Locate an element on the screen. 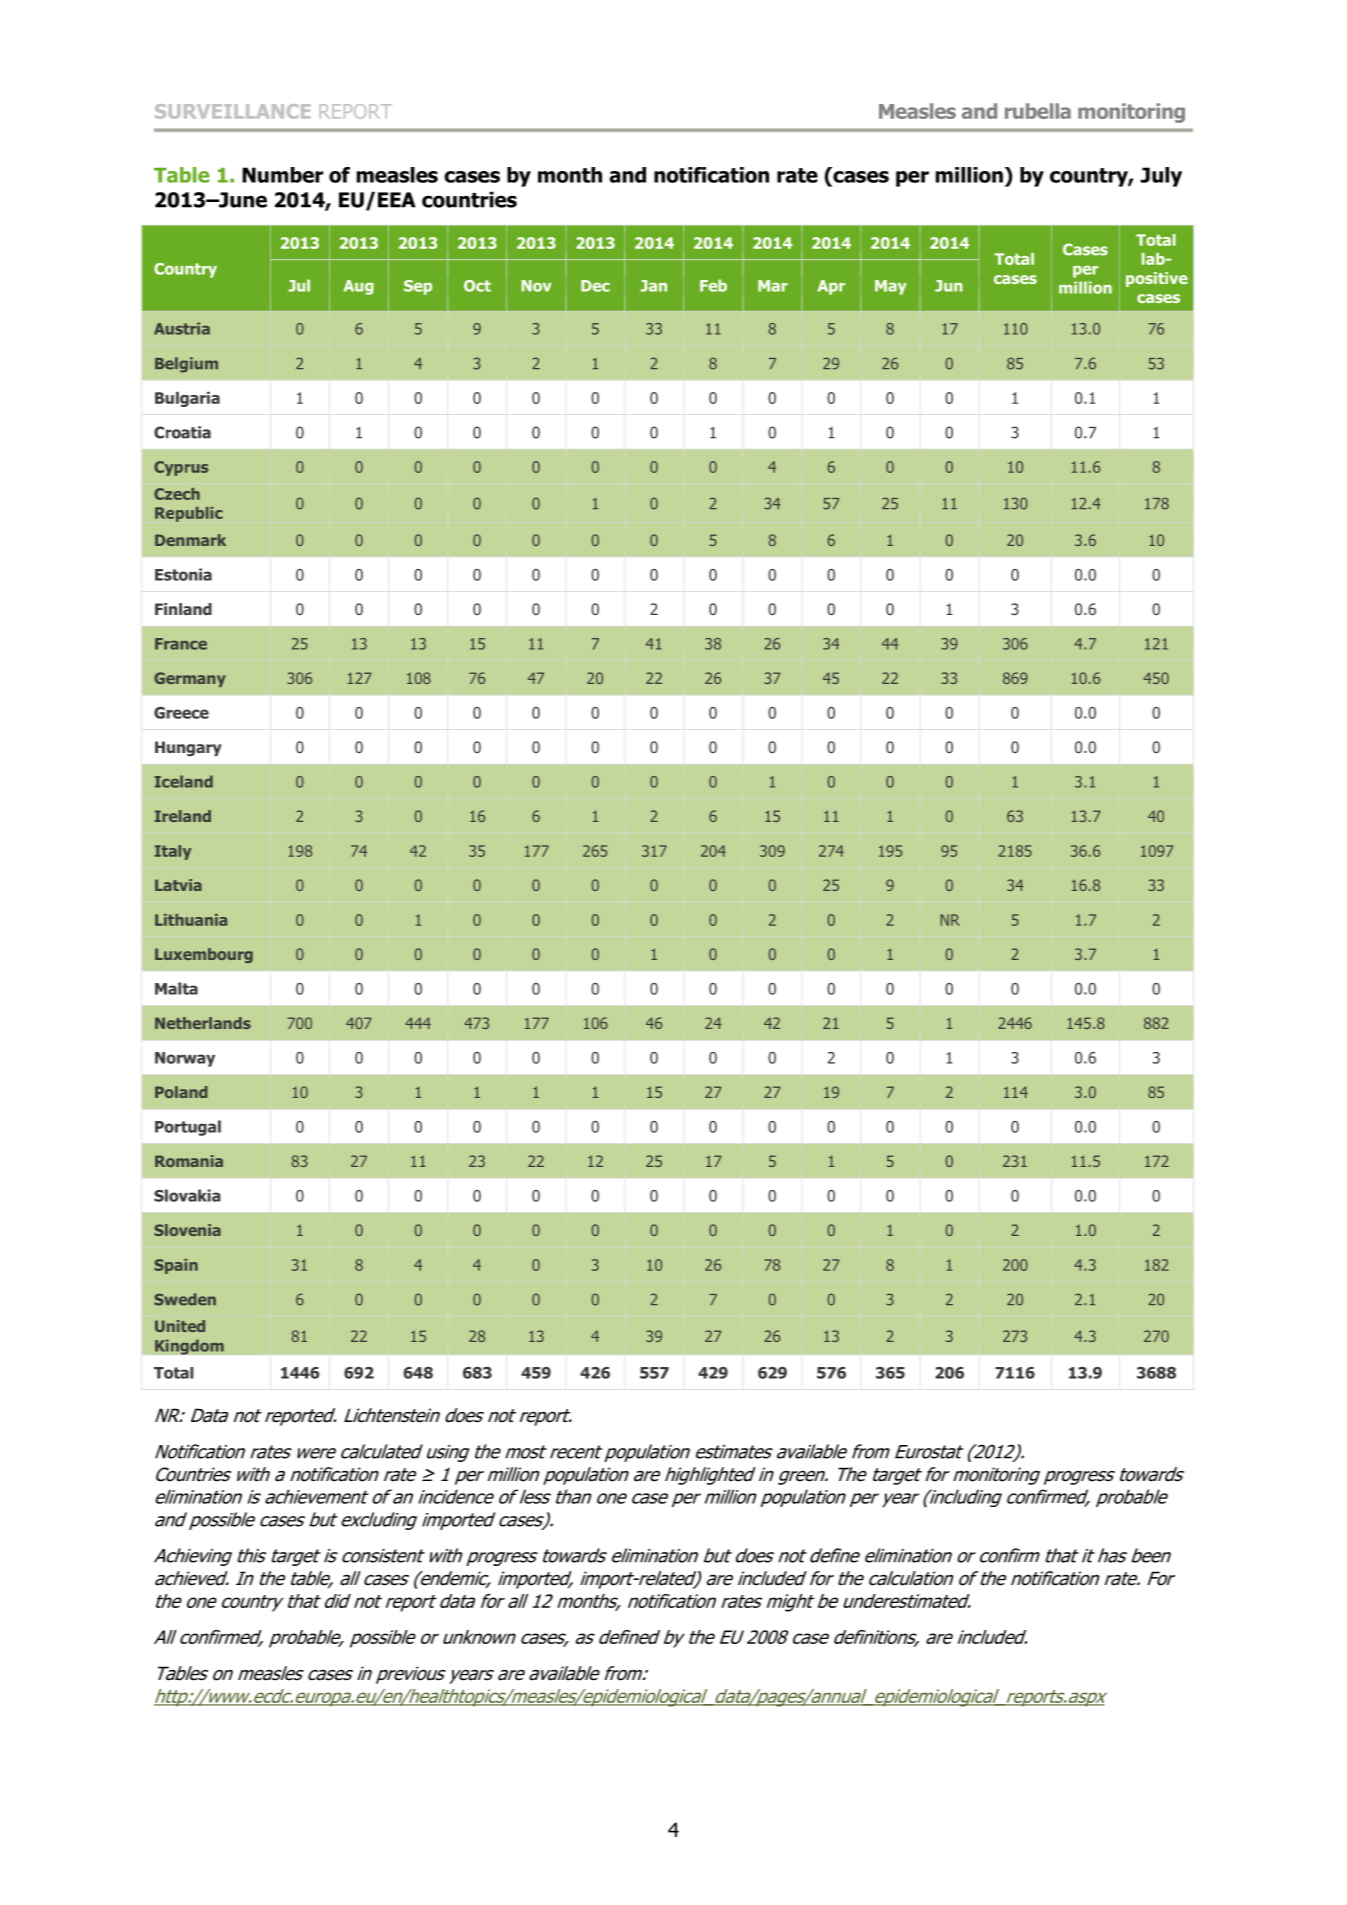 The height and width of the screenshot is (1905, 1347). Portugal is located at coordinates (188, 1128).
